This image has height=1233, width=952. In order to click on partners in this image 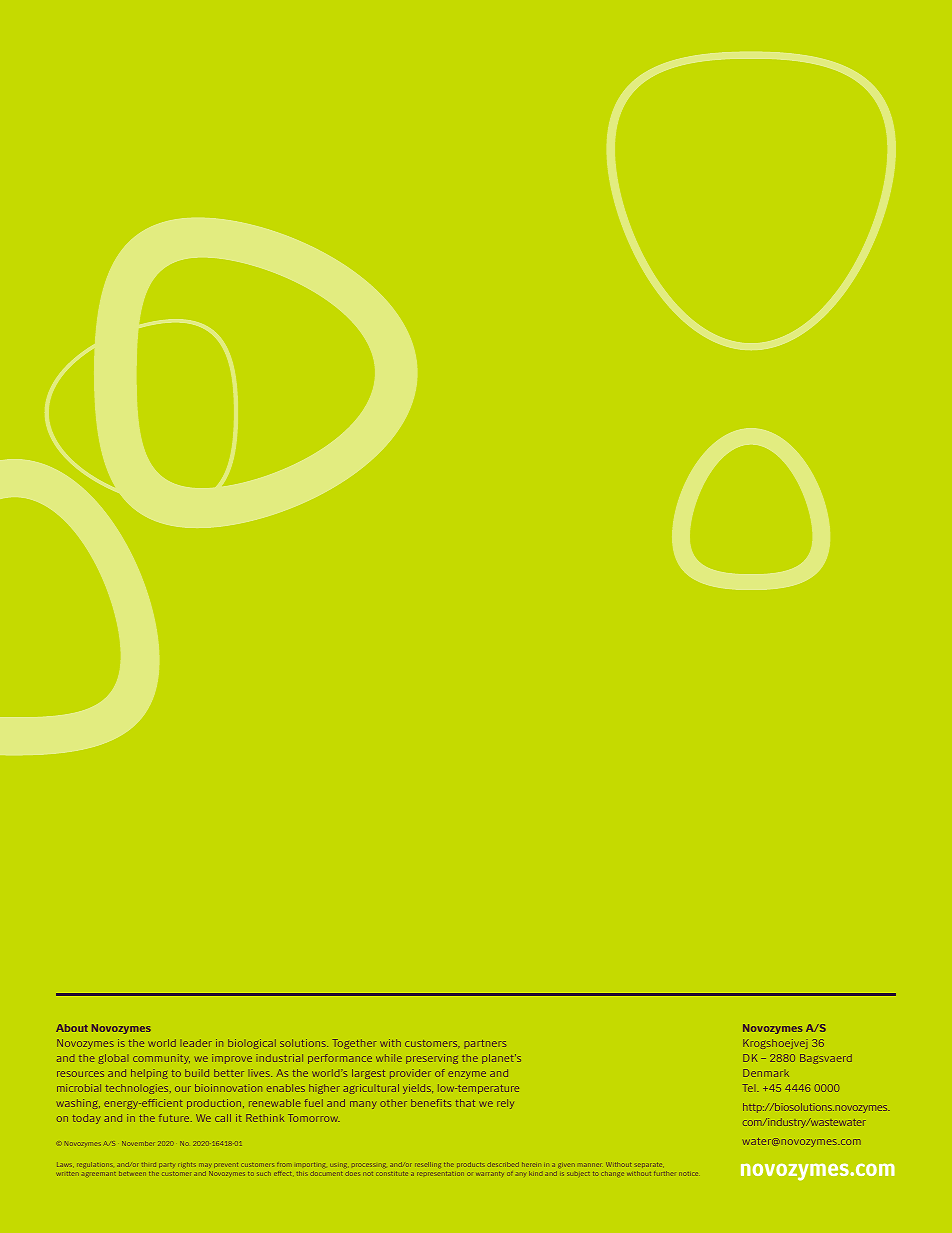, I will do `click(485, 1044)`.
